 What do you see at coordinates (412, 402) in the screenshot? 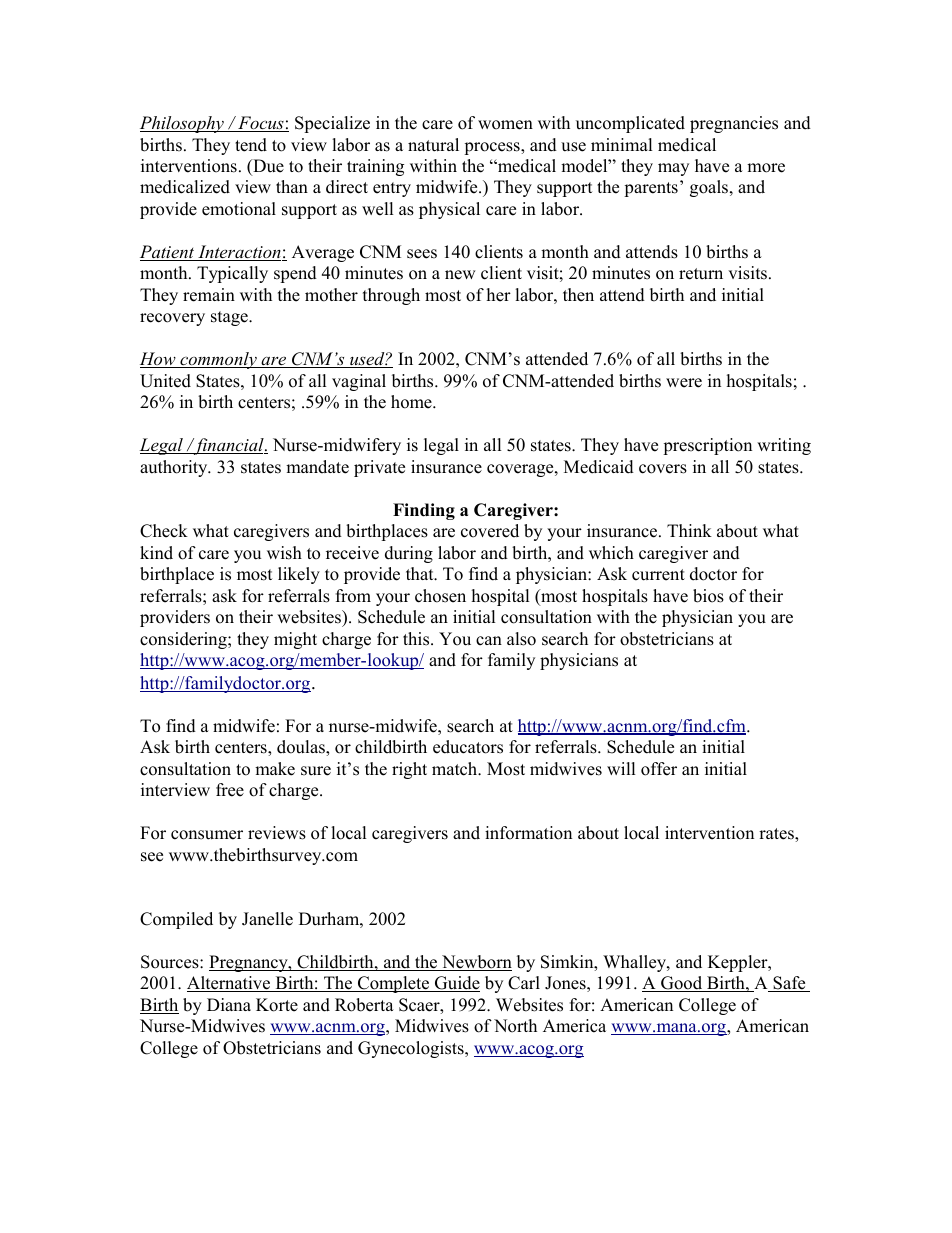
I see `home` at bounding box center [412, 402].
